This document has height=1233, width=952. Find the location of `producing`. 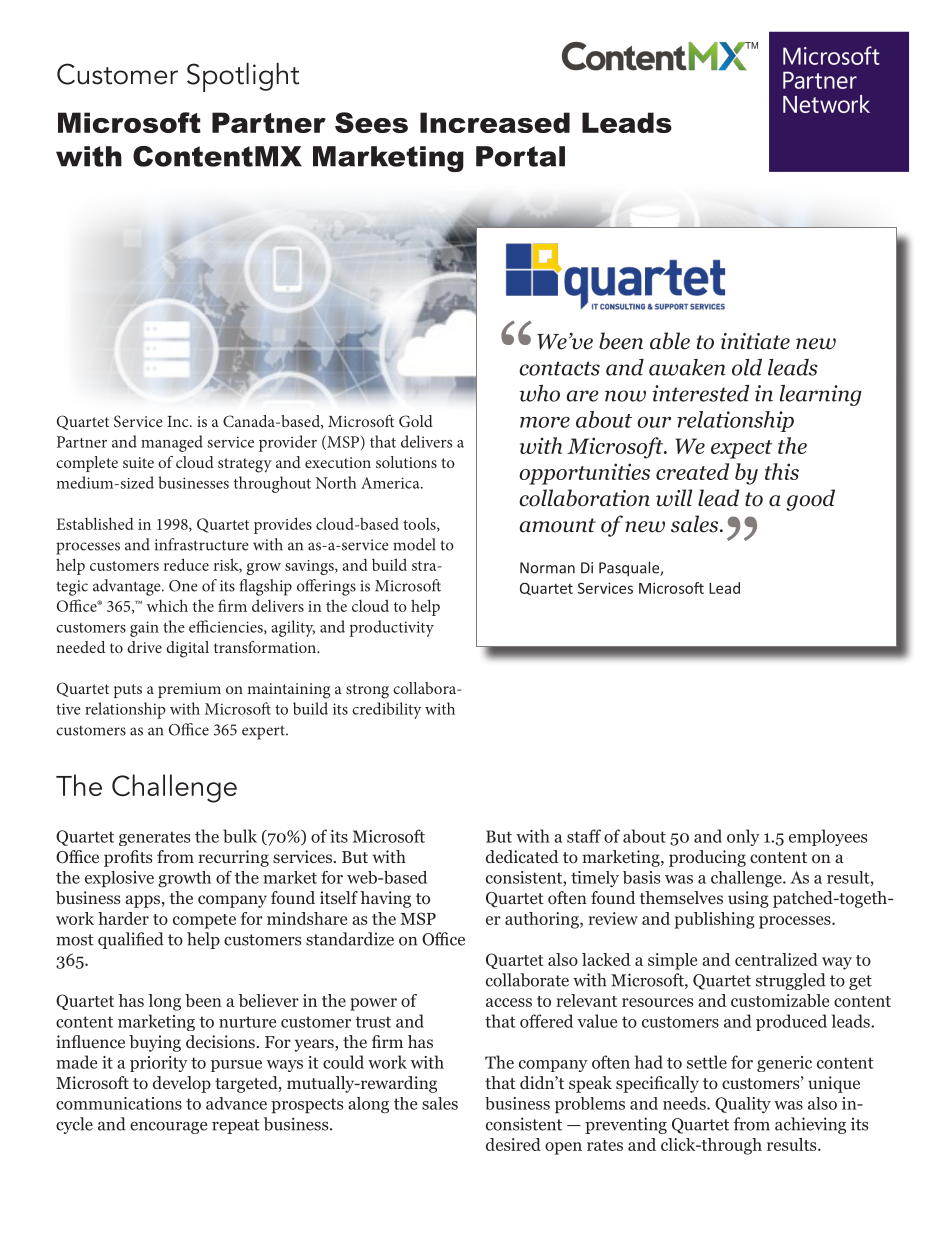

producing is located at coordinates (707, 858).
